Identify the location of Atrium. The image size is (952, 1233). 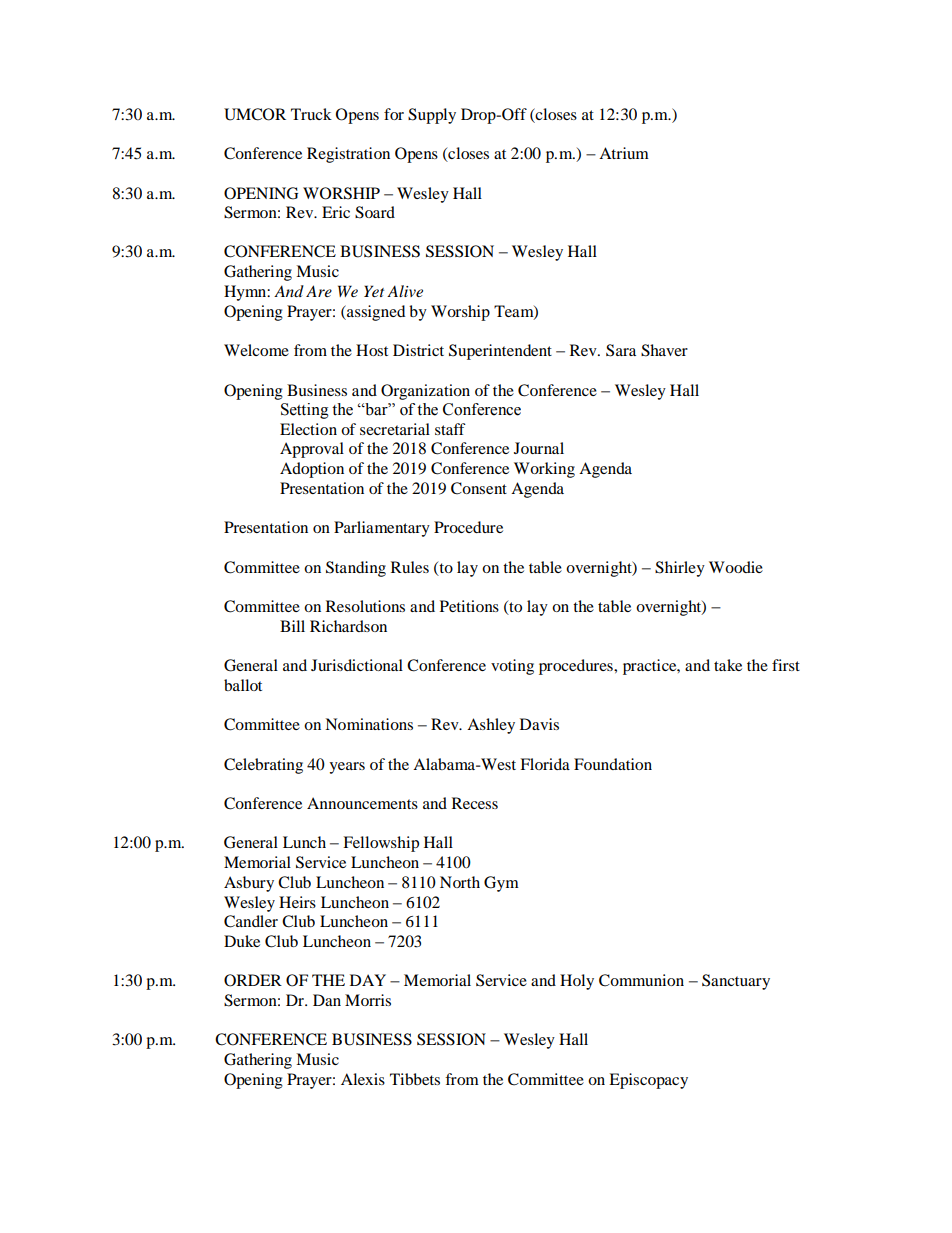
(624, 153).
